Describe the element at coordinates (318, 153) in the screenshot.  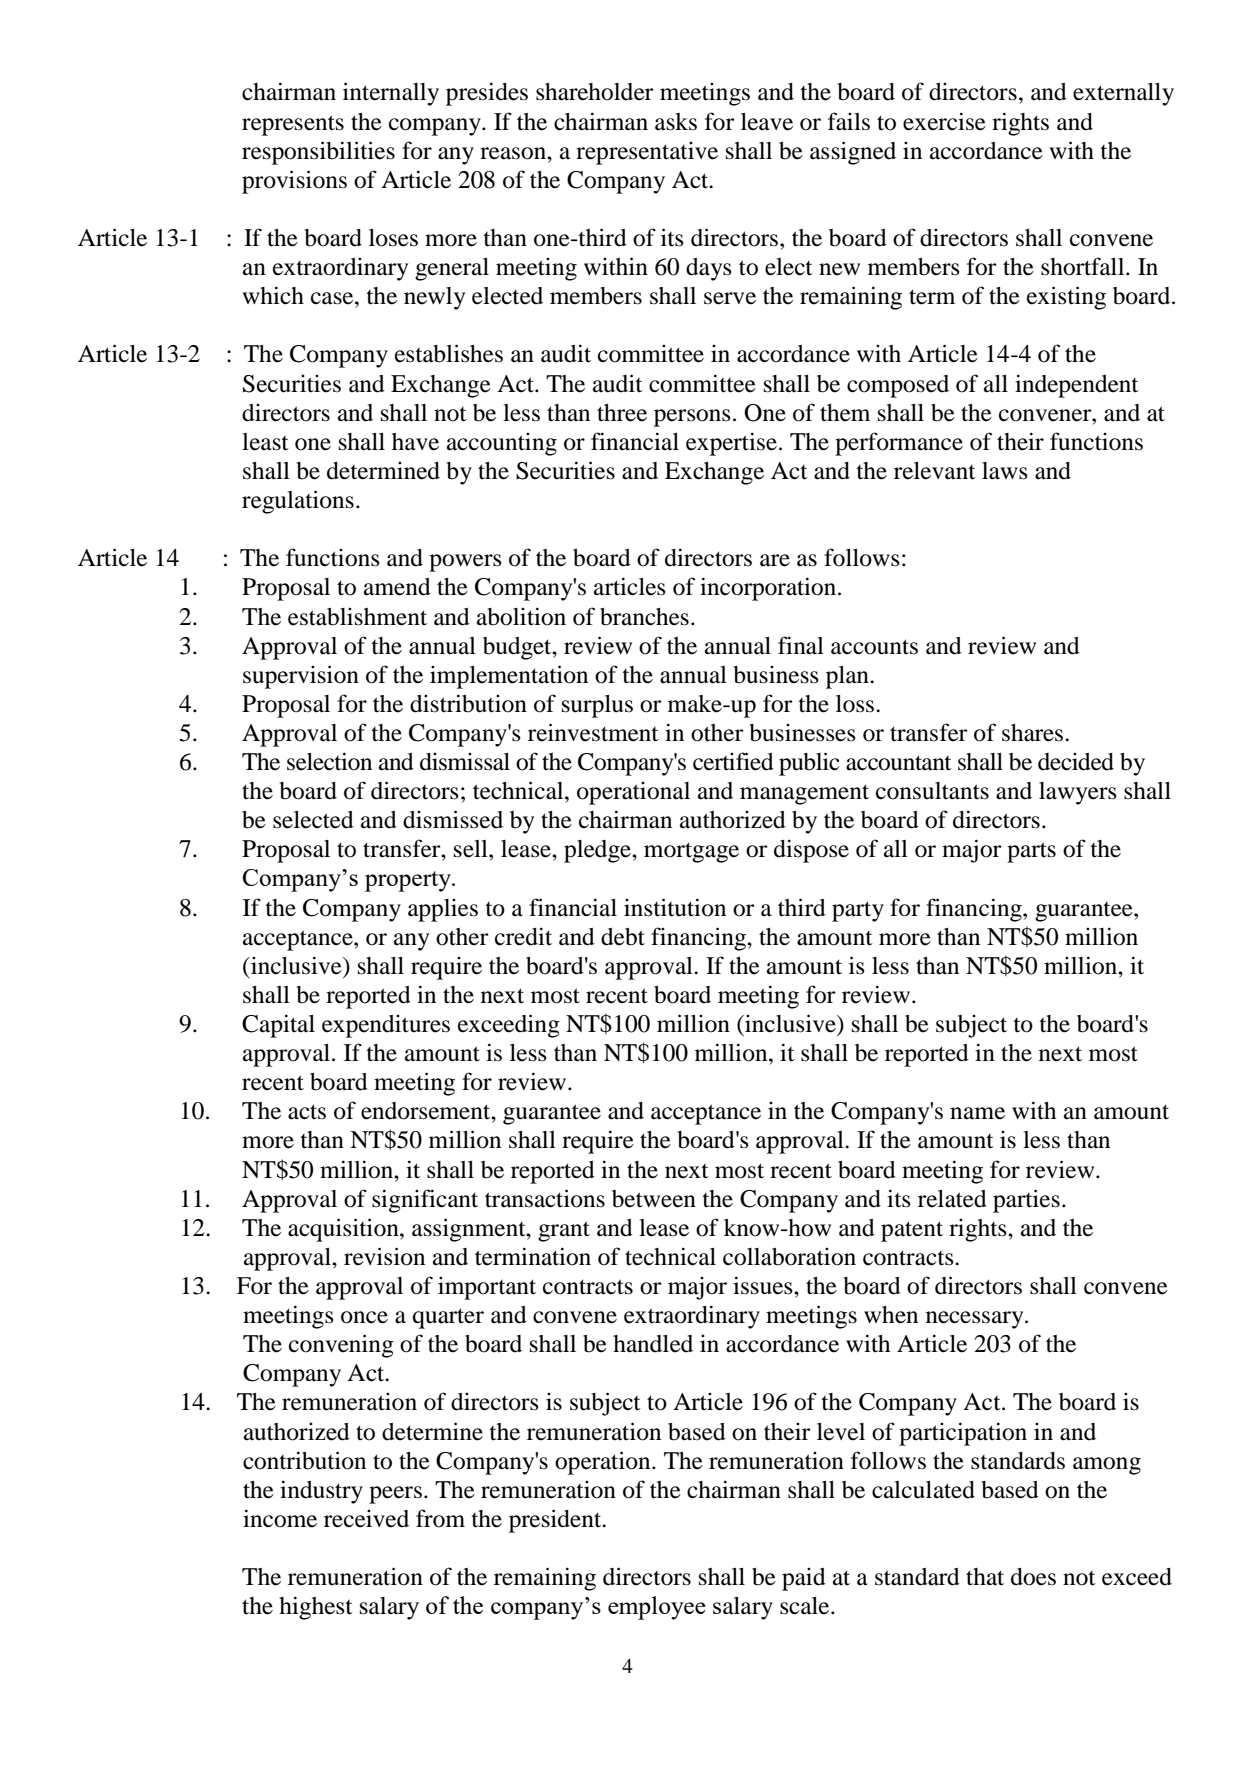
I see `responsibilities` at that location.
